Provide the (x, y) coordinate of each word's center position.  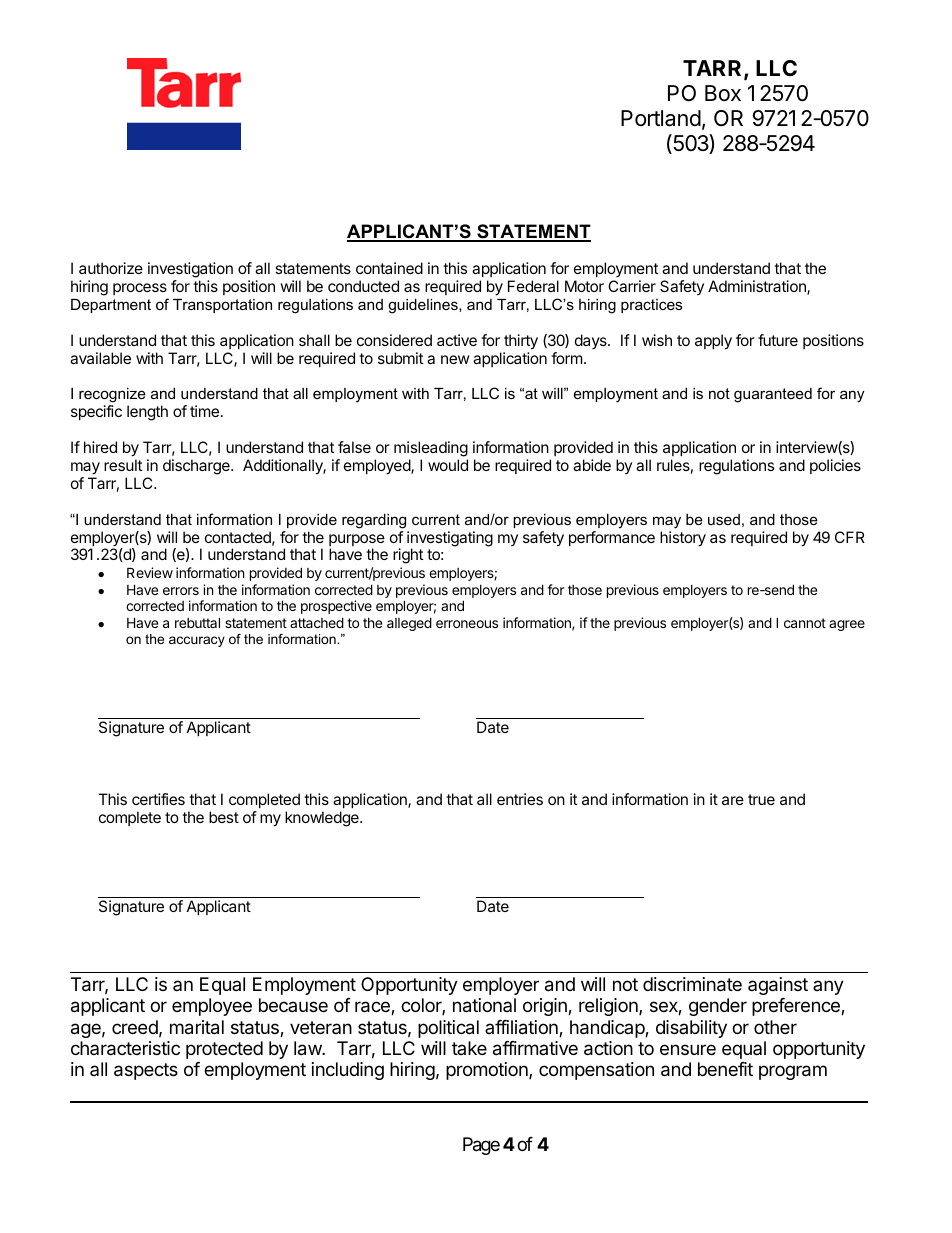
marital (197, 1027)
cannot (805, 623)
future (778, 340)
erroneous (467, 624)
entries (520, 799)
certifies (158, 799)
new (455, 359)
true (761, 799)
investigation (190, 270)
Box (723, 93)
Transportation (222, 306)
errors (181, 591)
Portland (661, 118)
